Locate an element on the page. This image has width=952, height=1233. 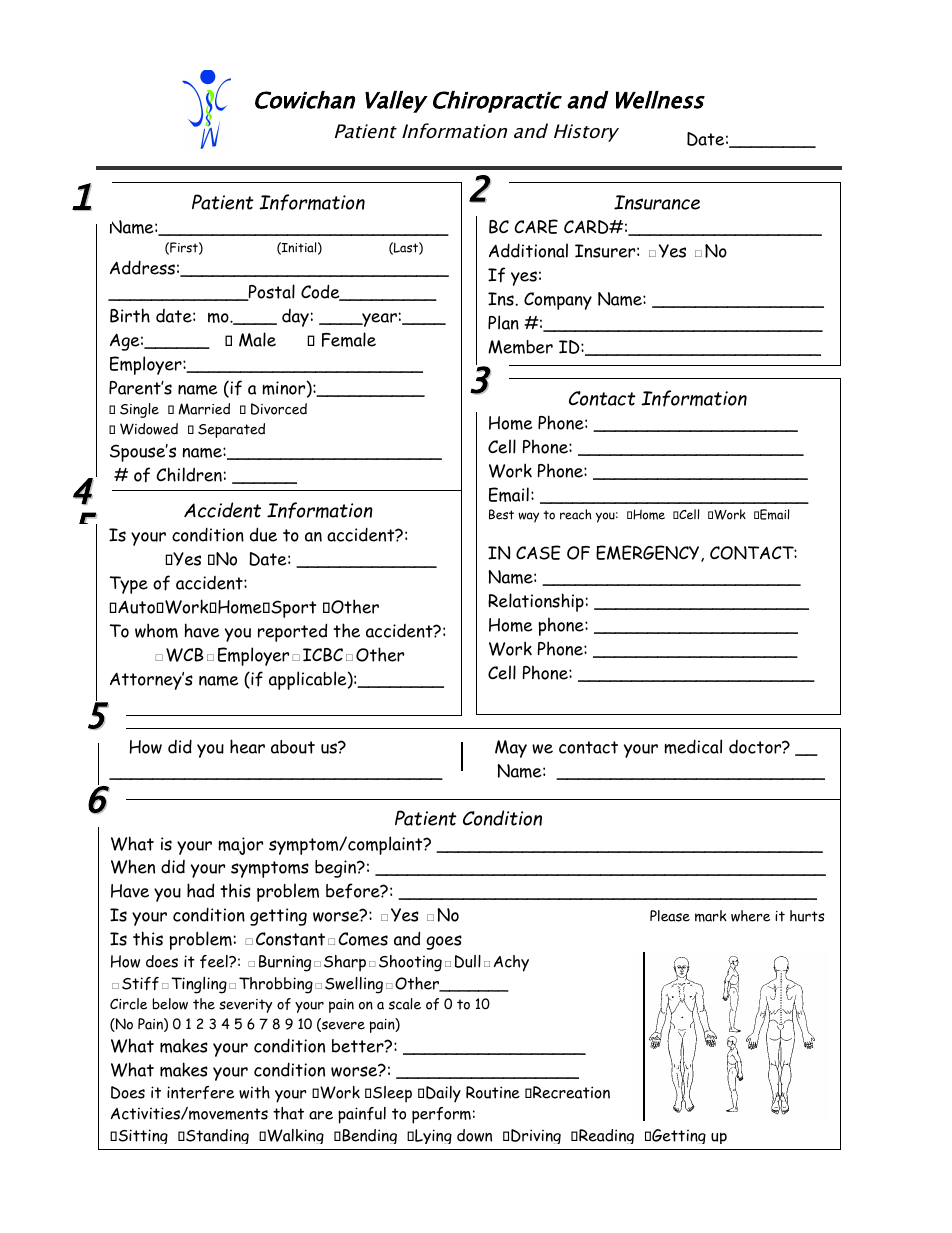
EMERGENCY is located at coordinates (649, 553).
